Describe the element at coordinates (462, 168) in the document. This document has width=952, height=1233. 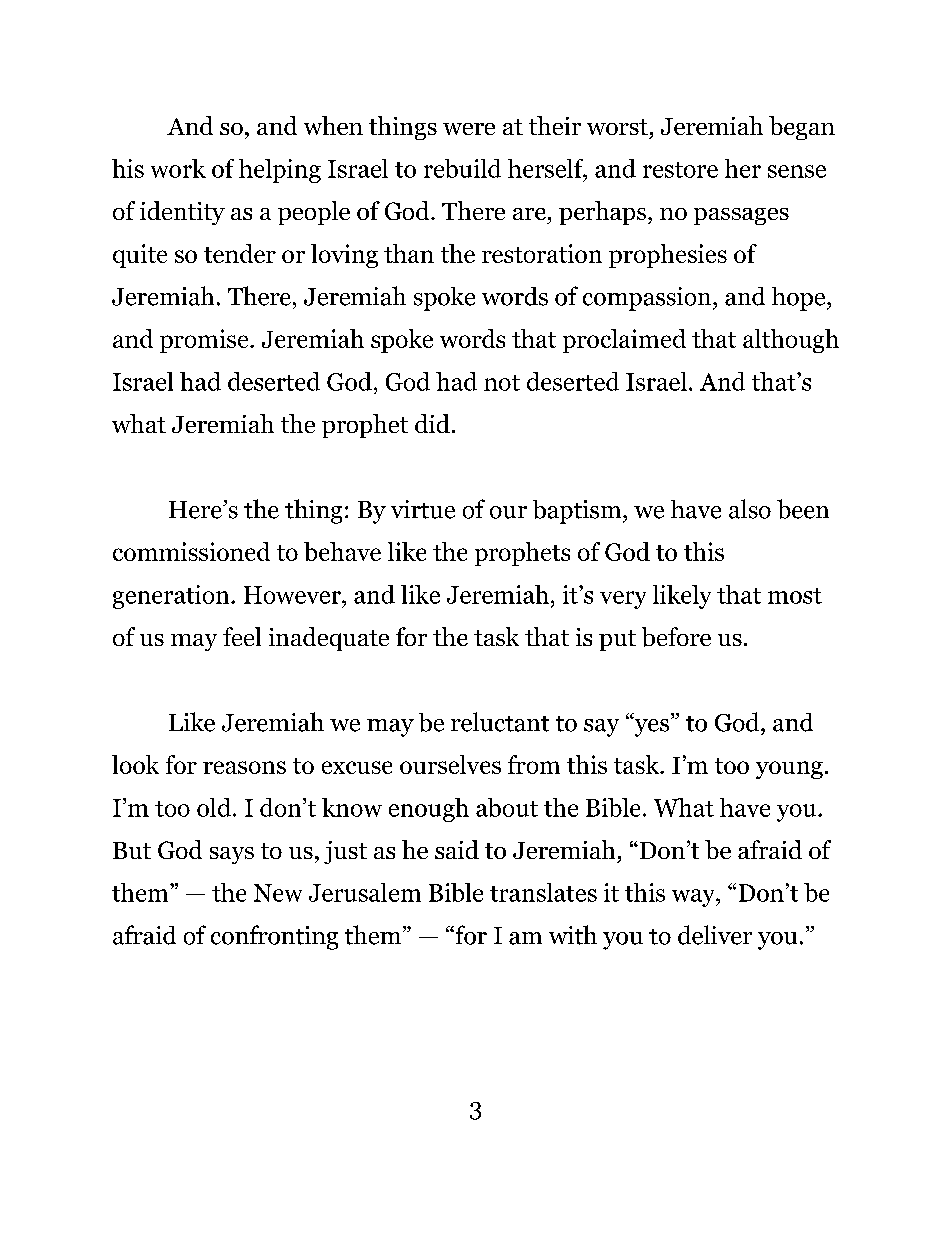
I see `rebuild` at that location.
